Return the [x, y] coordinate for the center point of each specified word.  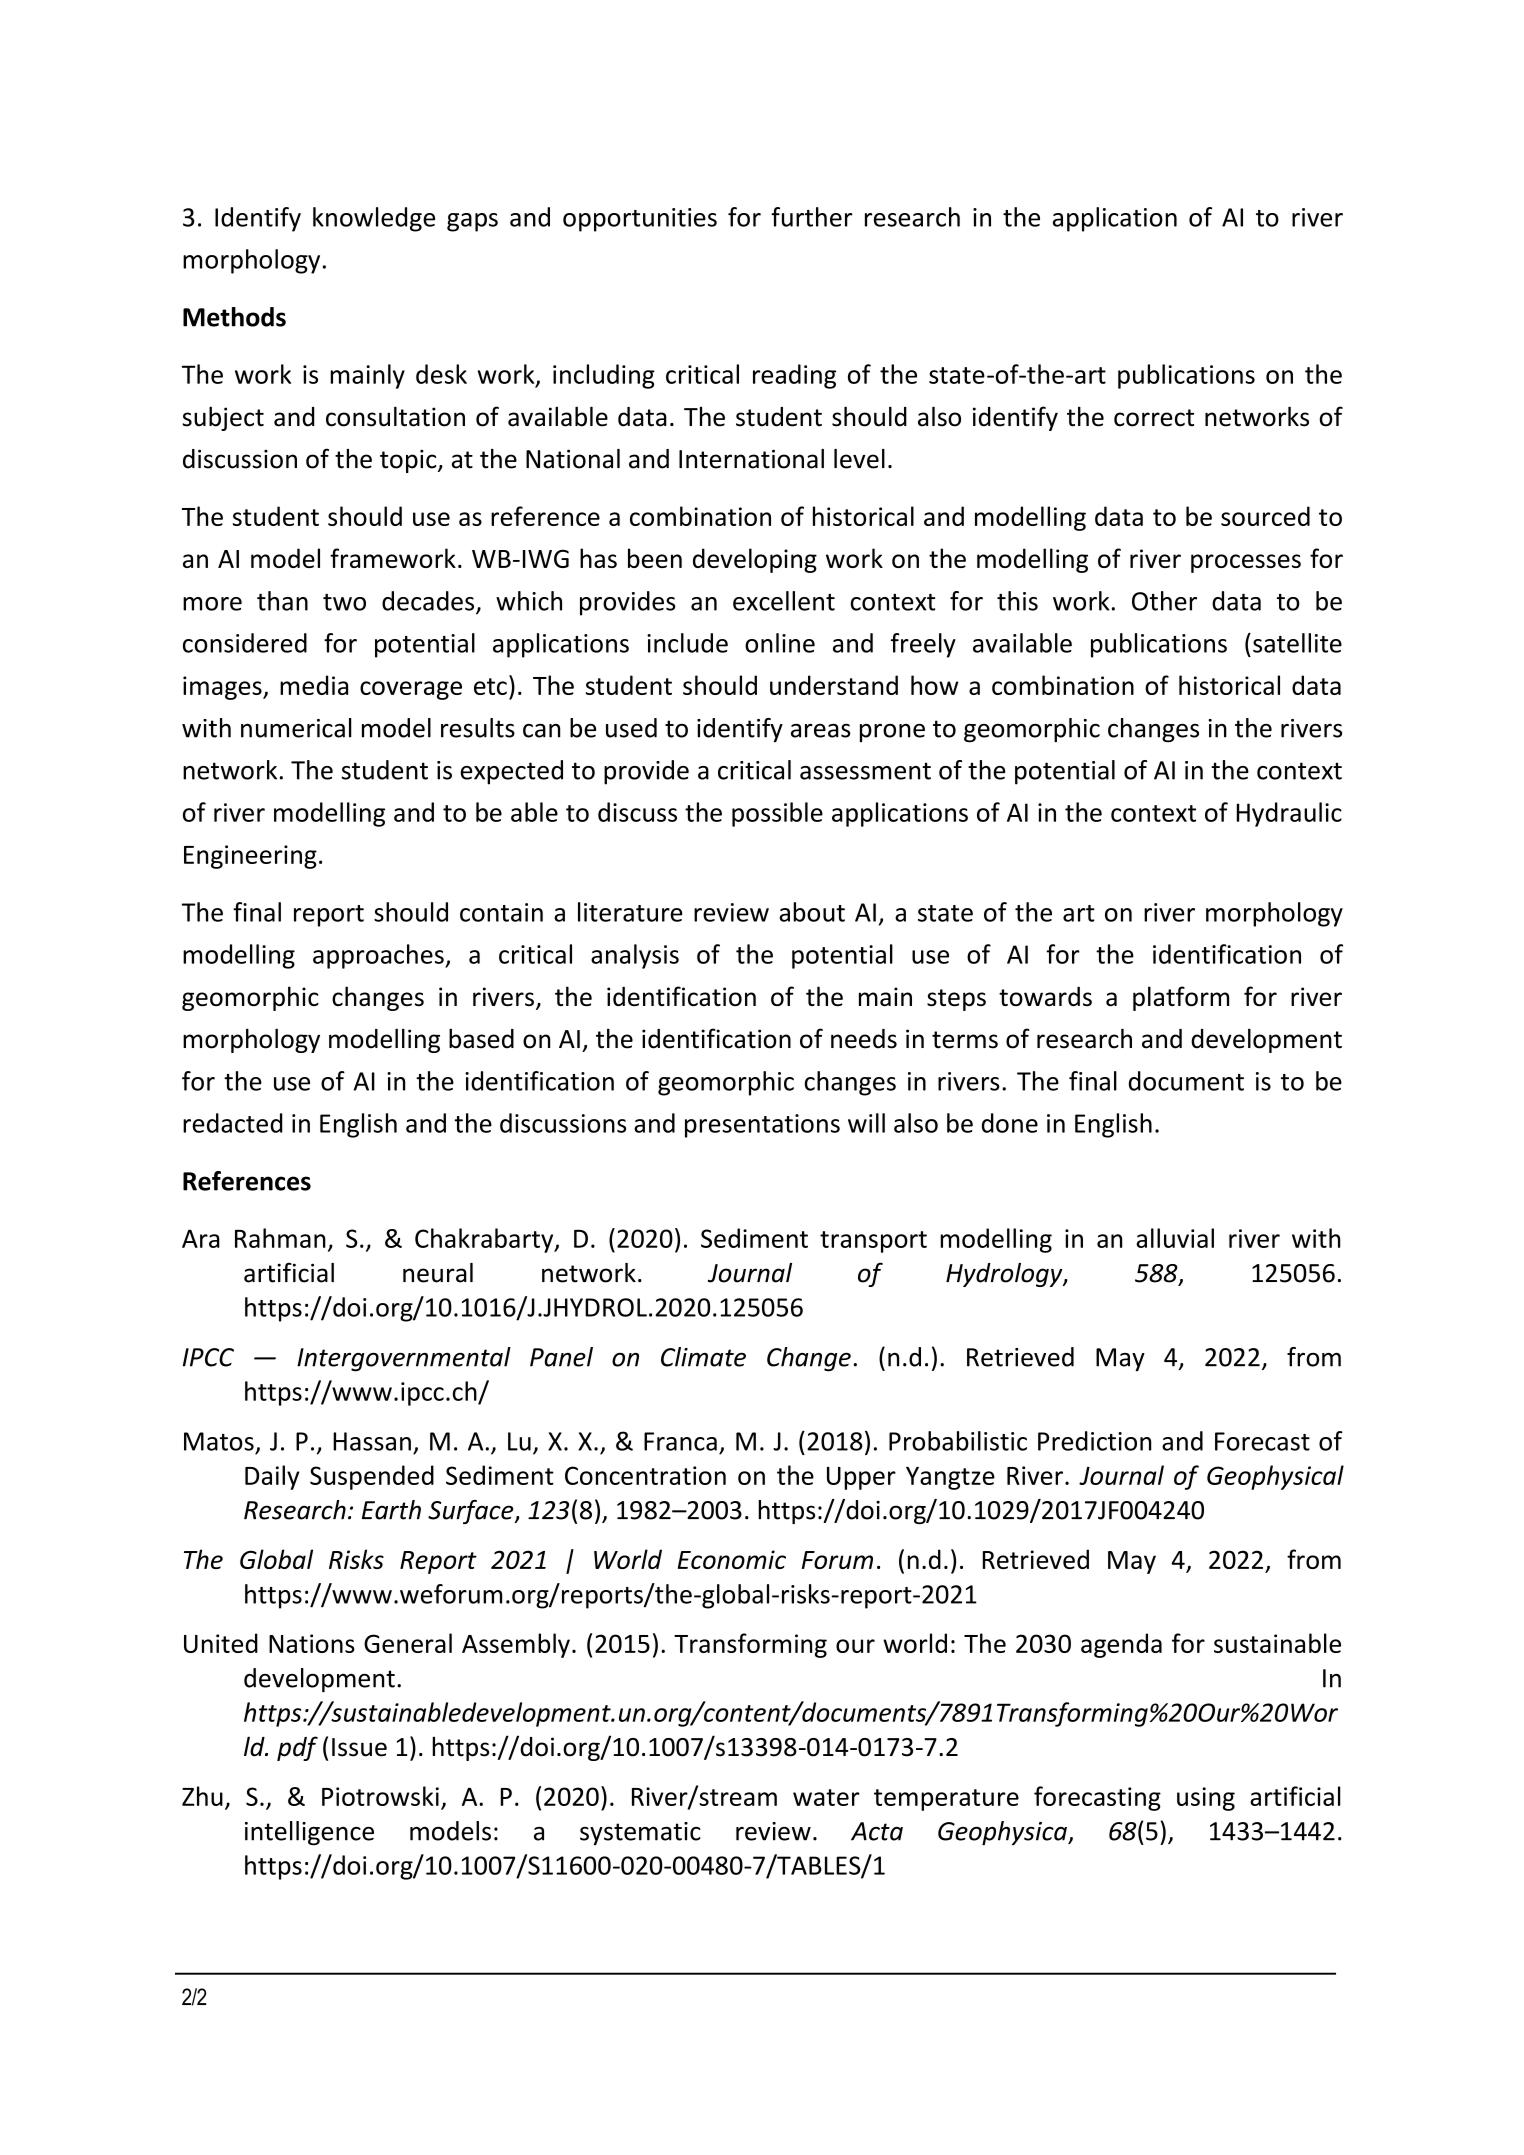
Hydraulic [1289, 814]
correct [1154, 418]
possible [777, 814]
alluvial [1175, 1238]
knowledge [374, 219]
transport [873, 1242]
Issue [359, 1747]
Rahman [280, 1238]
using [1206, 1799]
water [826, 1797]
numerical [296, 728]
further [811, 217]
